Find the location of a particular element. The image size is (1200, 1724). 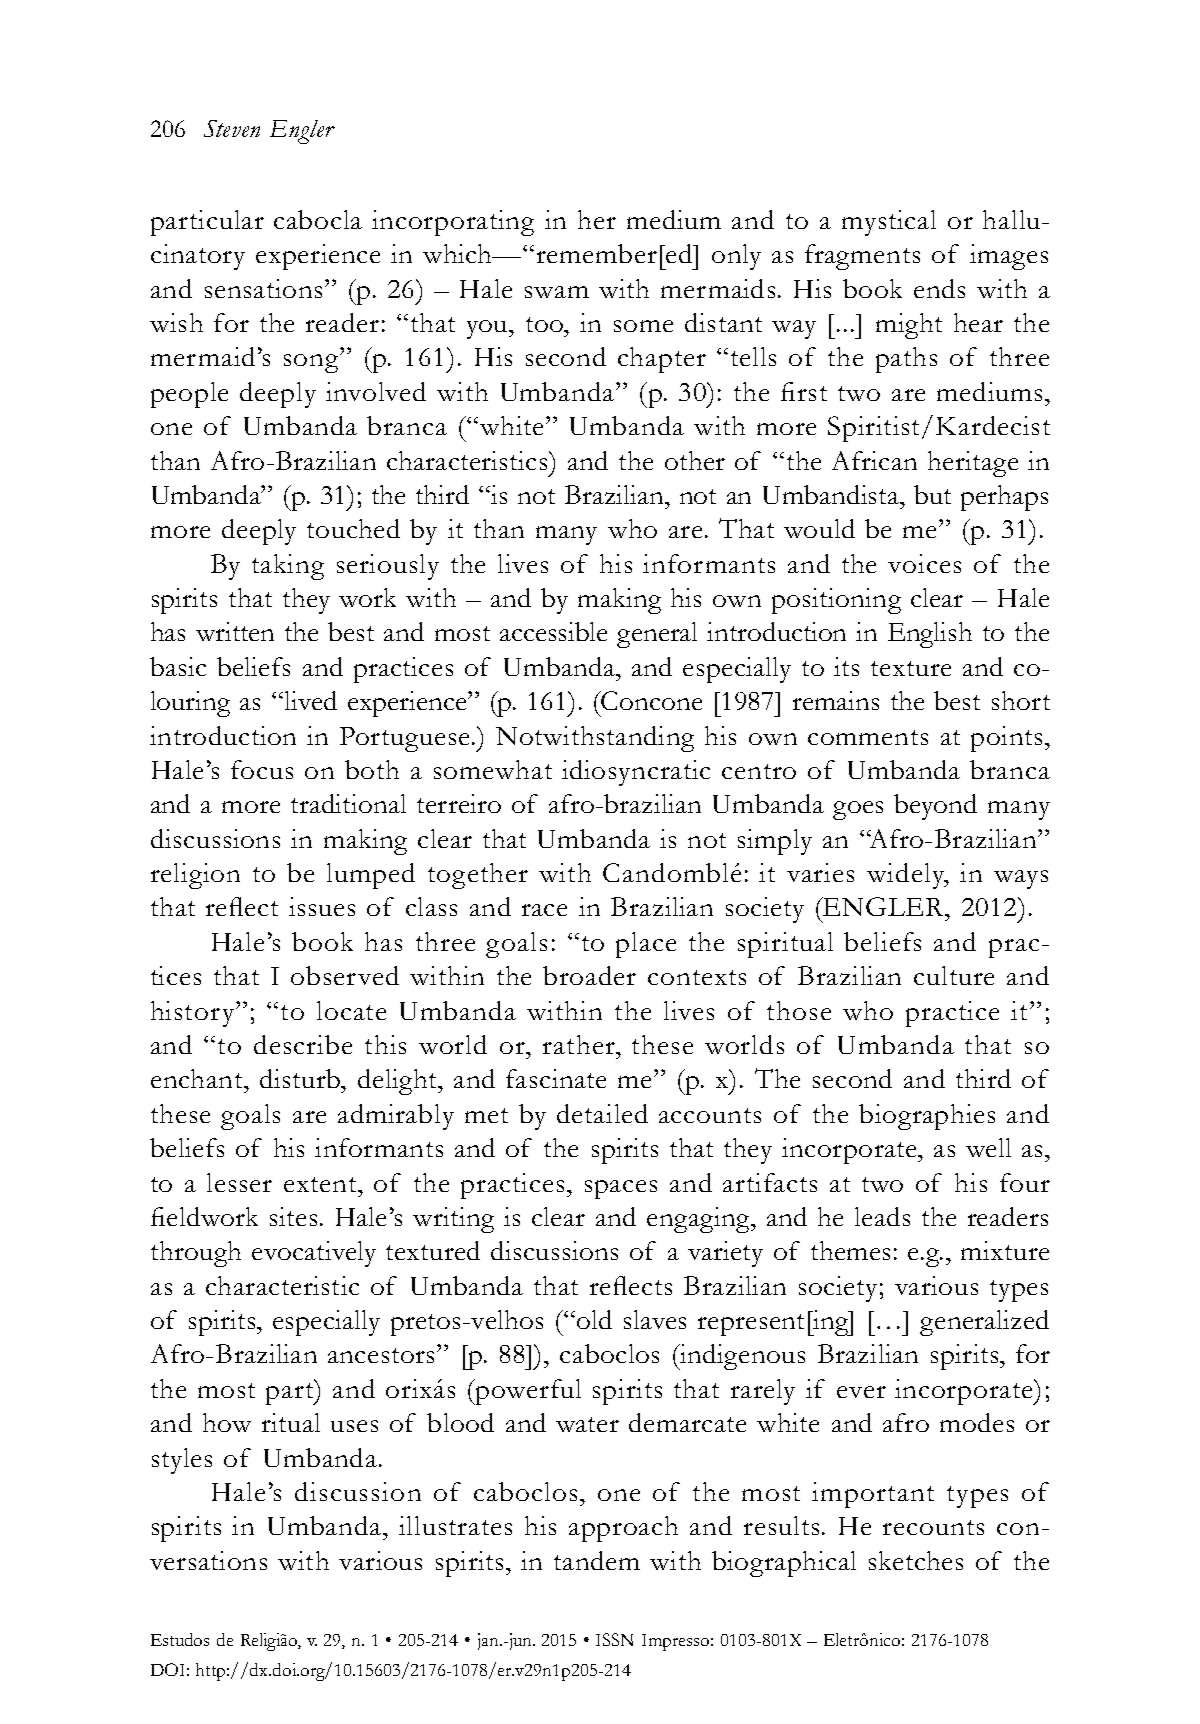

widely is located at coordinates (907, 876).
